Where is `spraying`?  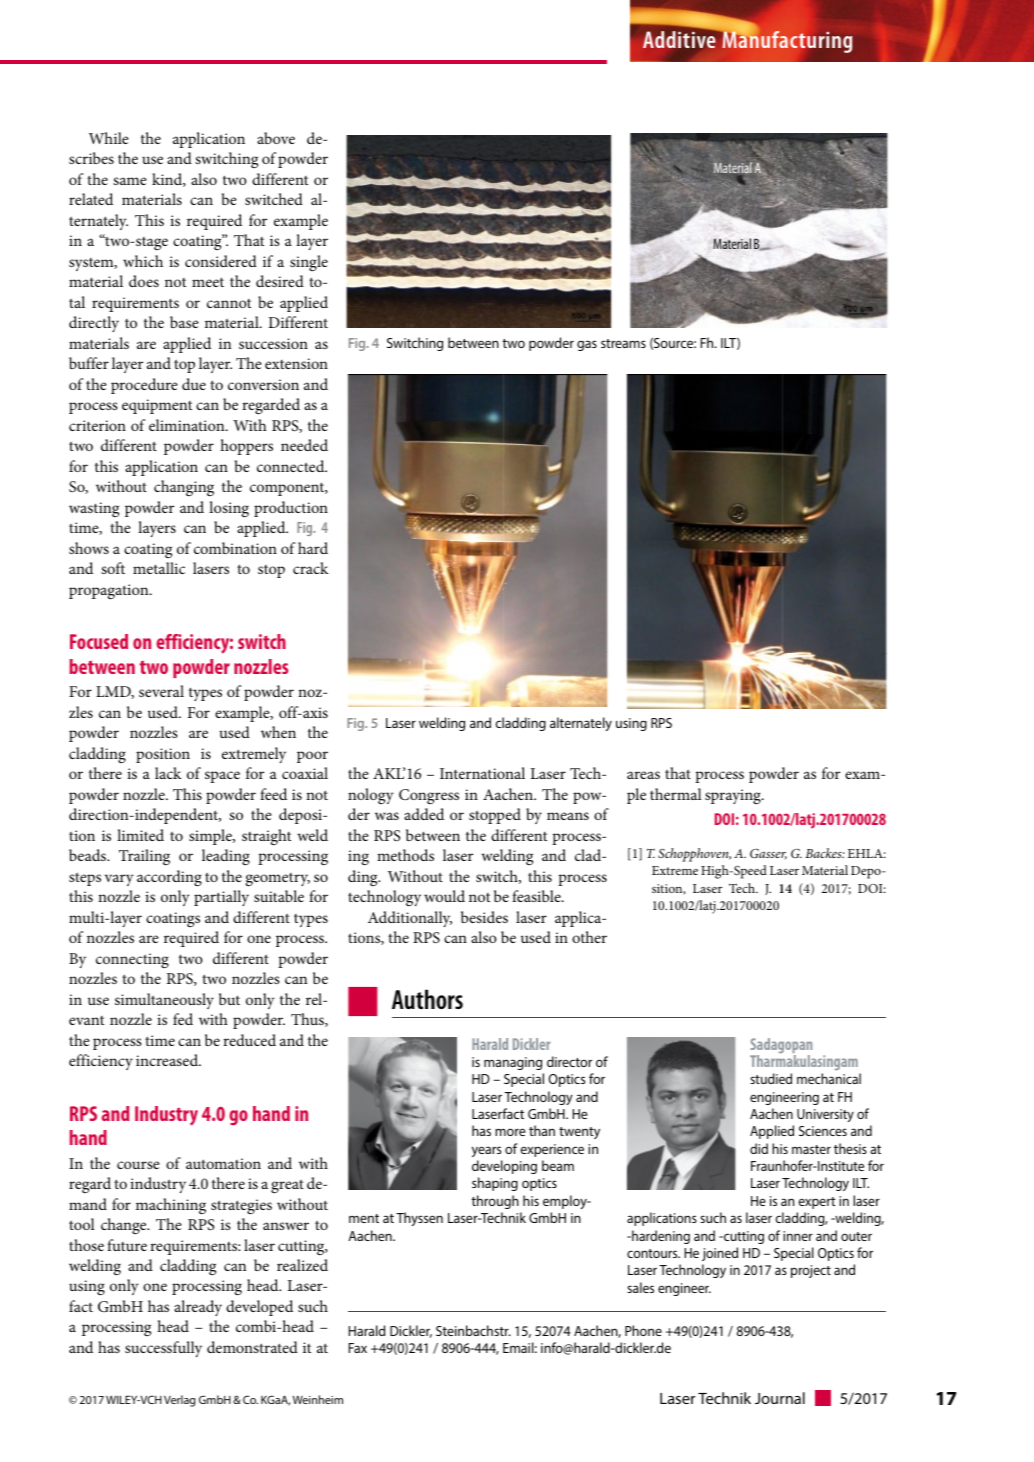
spraying is located at coordinates (734, 796).
